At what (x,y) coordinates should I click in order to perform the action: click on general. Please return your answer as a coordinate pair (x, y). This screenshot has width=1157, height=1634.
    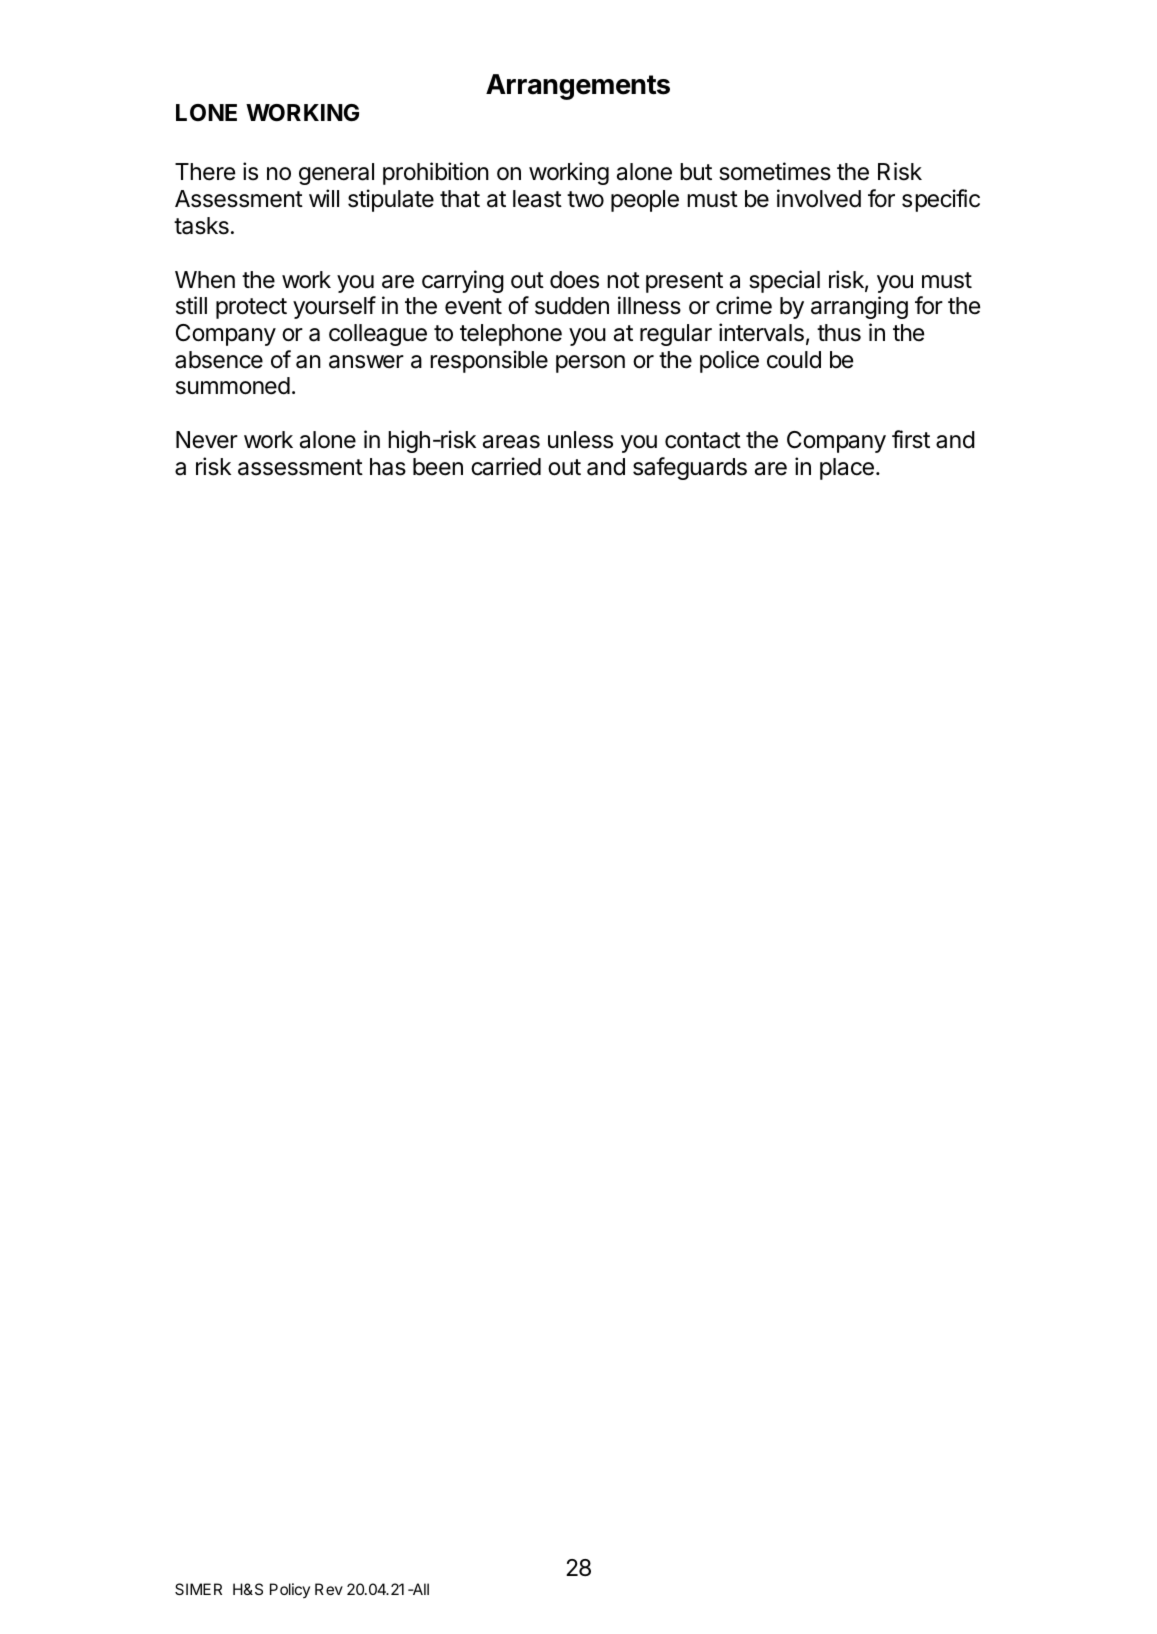
    Looking at the image, I should click on (336, 174).
